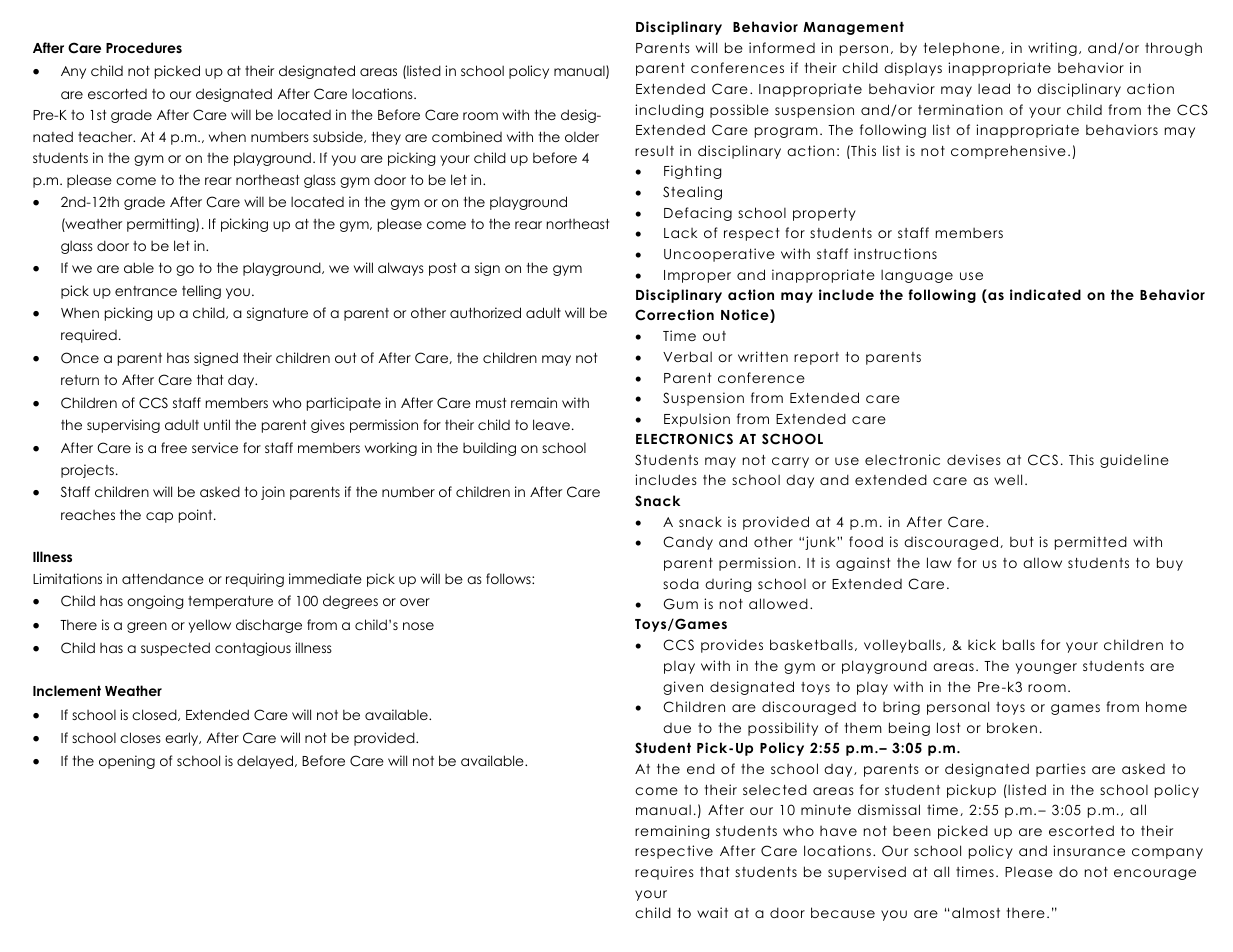 This image has width=1233, height=952. Describe the element at coordinates (1046, 668) in the image. I see `younger` at that location.
